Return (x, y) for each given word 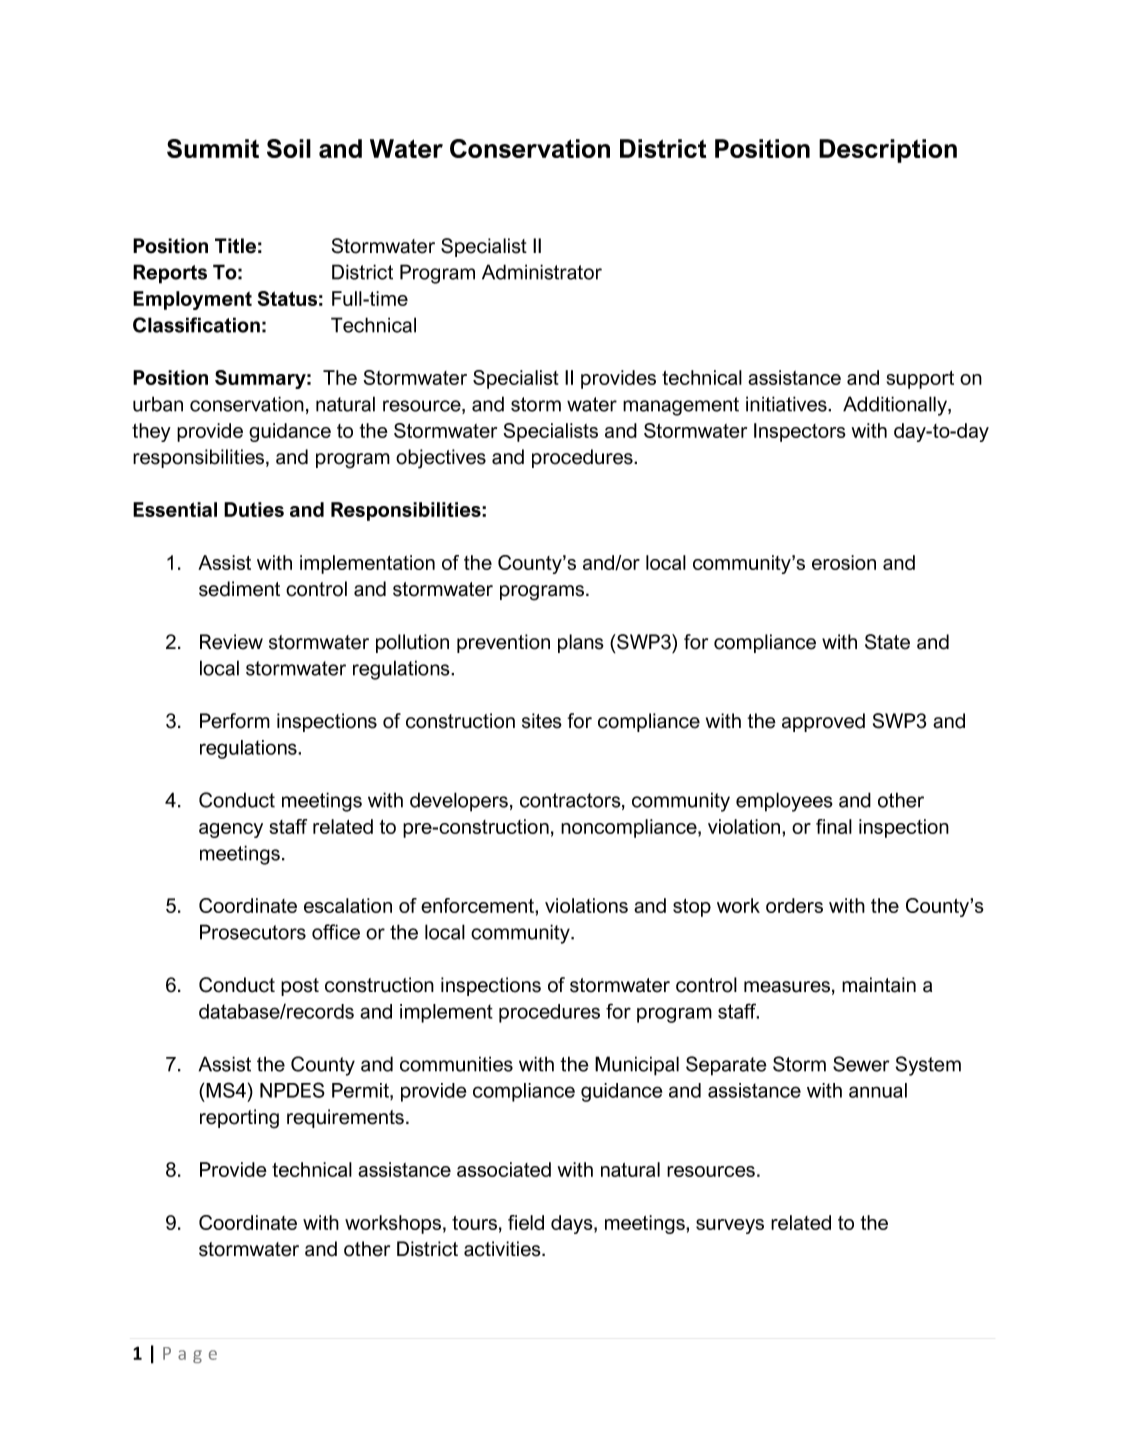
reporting (239, 1119)
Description (888, 151)
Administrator (542, 272)
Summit (213, 148)
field (526, 1222)
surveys (730, 1226)
